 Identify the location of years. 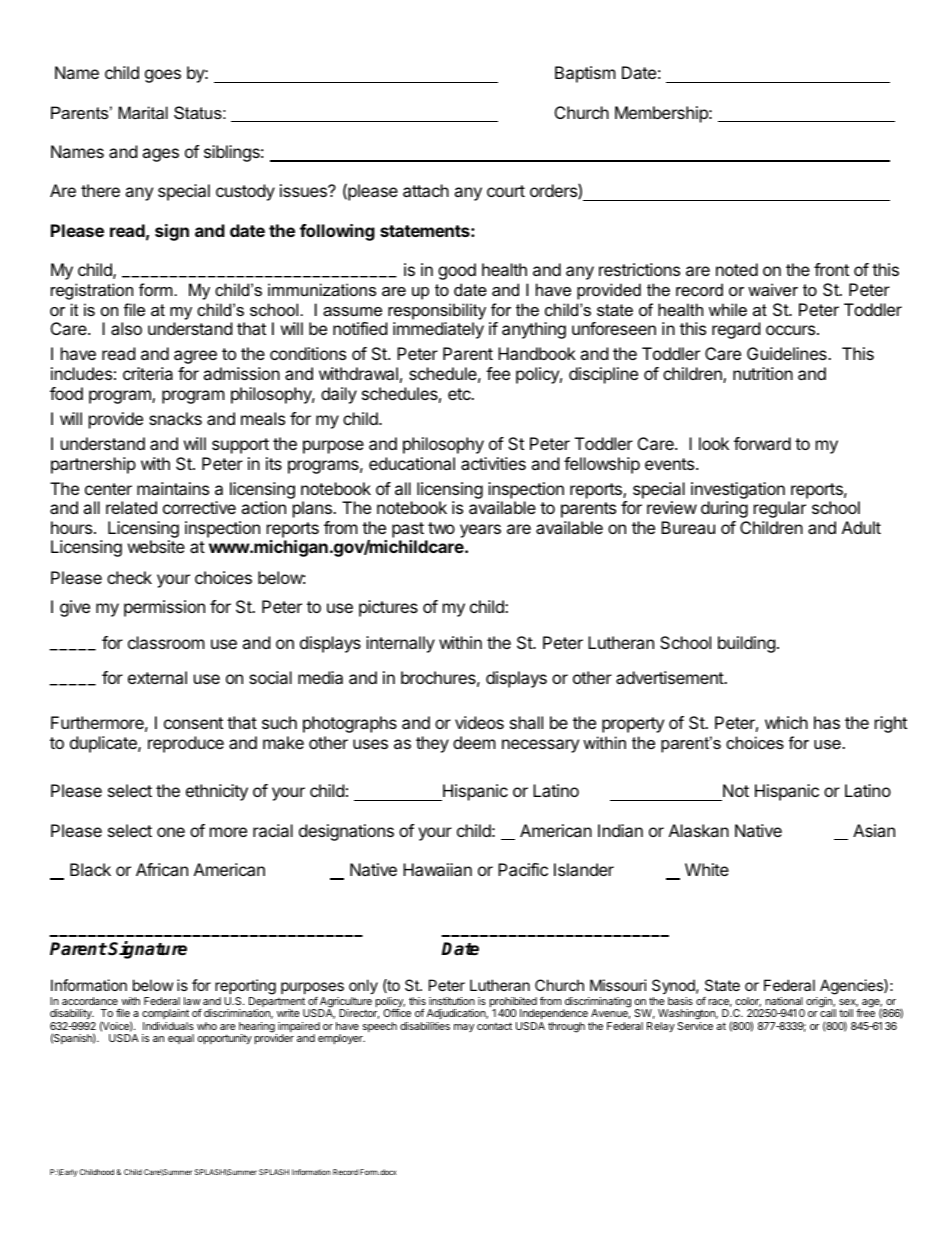
(480, 531).
